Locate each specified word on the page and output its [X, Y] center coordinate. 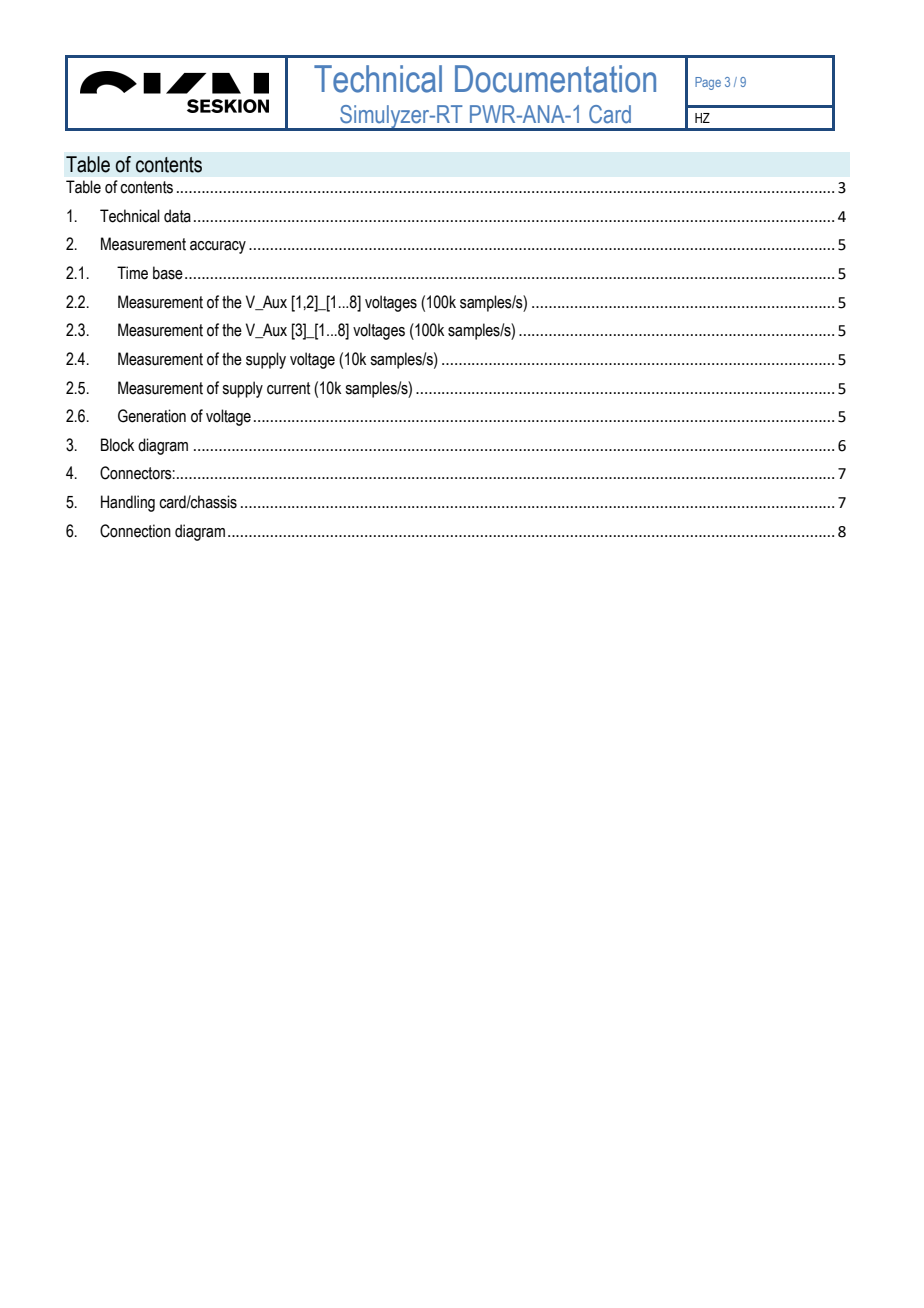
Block [117, 445]
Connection [135, 531]
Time [132, 273]
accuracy [218, 247]
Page [708, 83]
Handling [128, 503]
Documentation [555, 79]
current [288, 388]
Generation [152, 416]
